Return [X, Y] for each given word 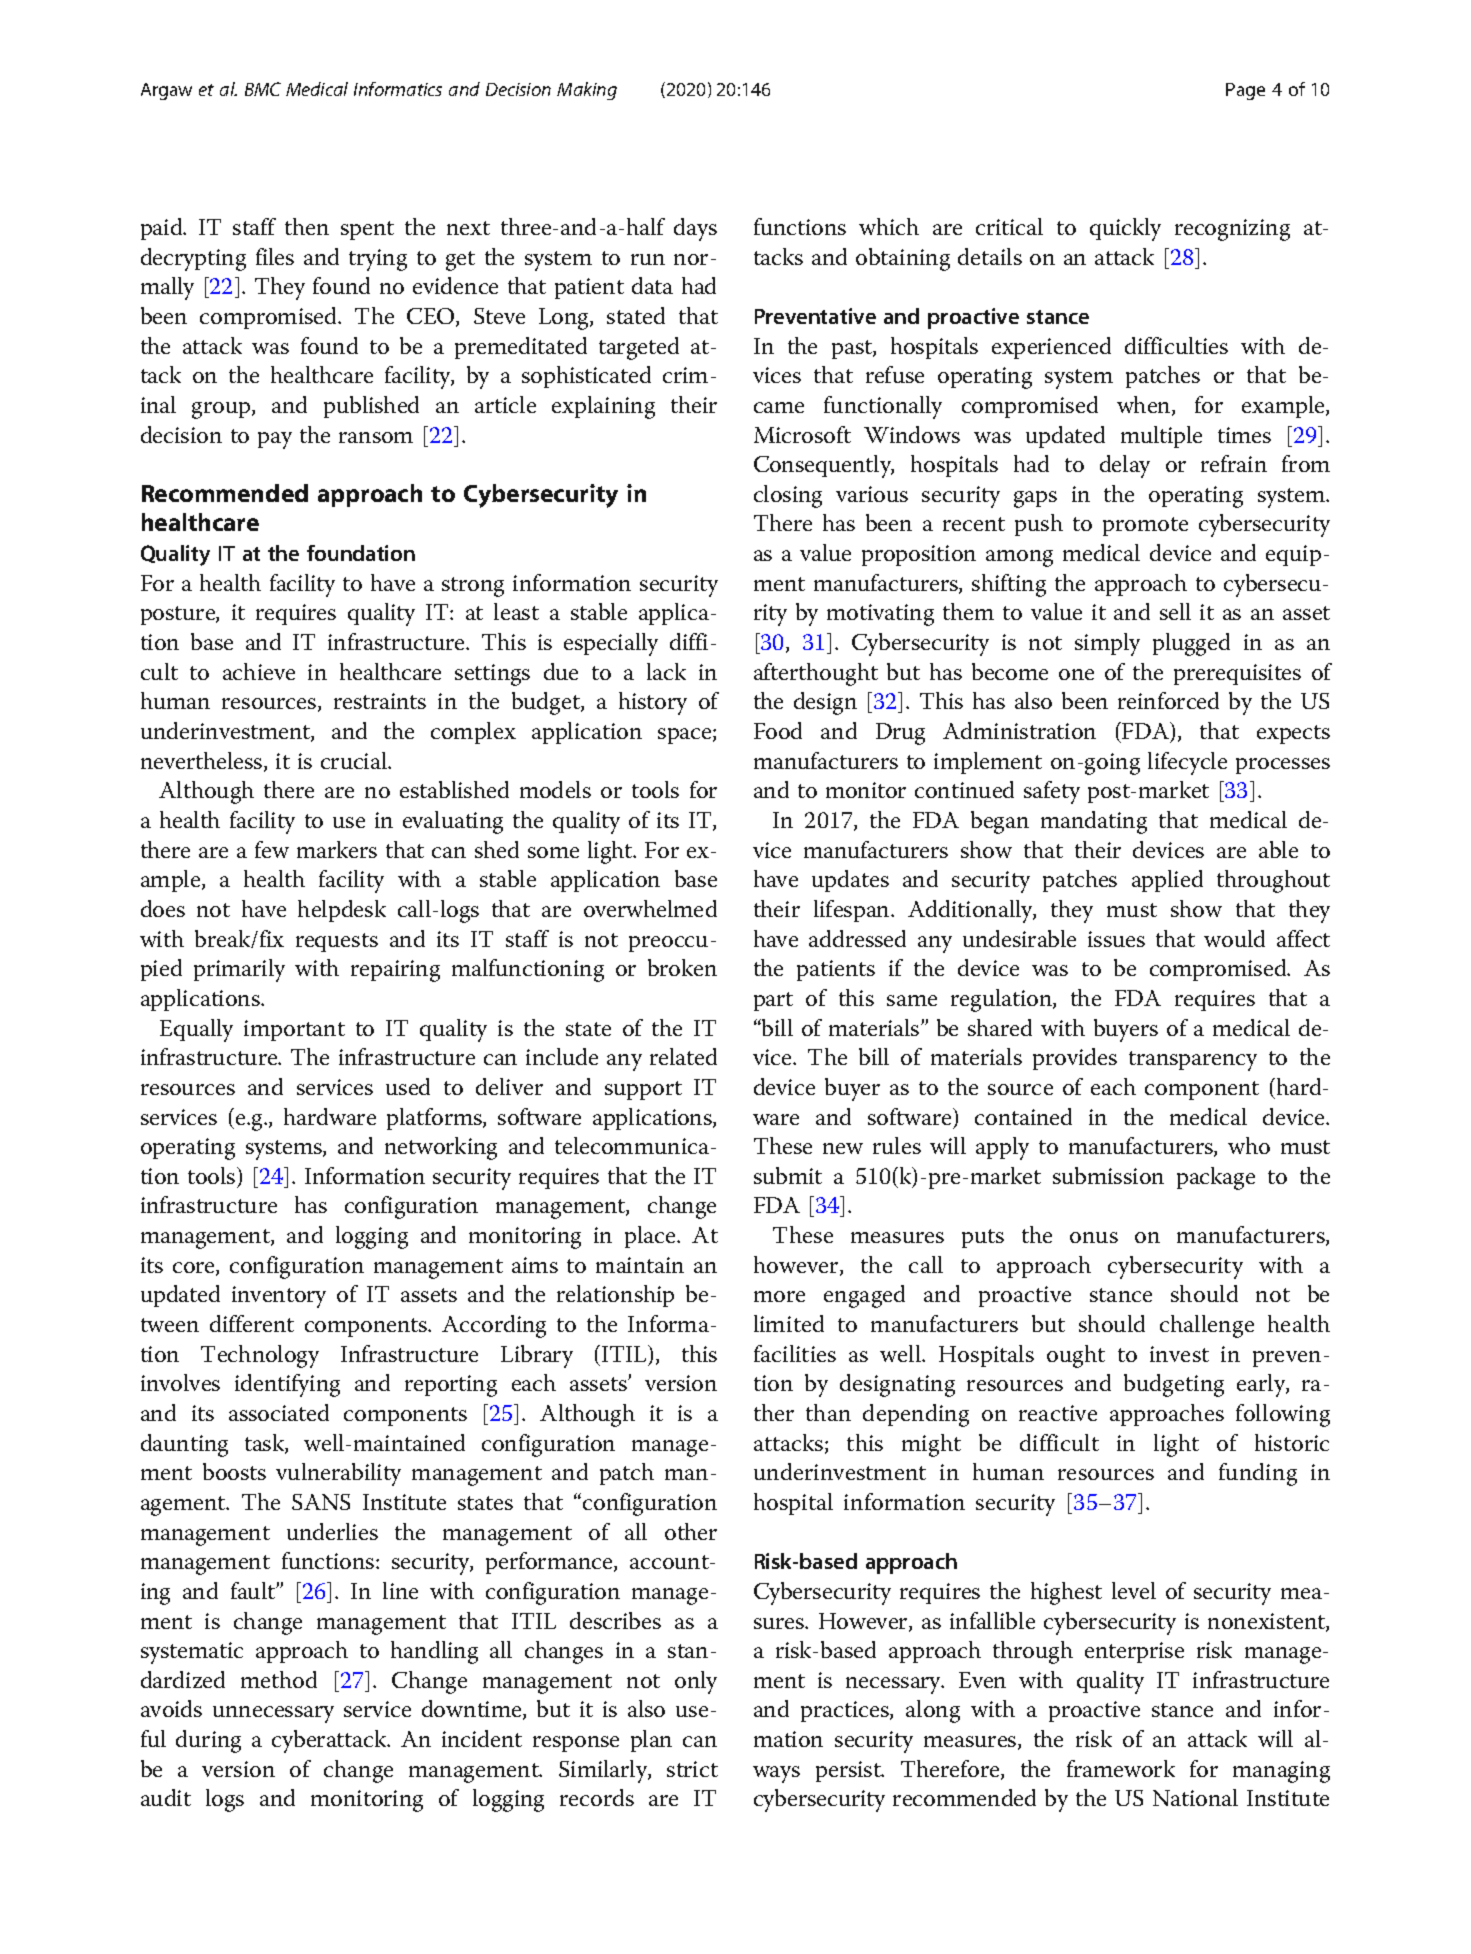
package [1216, 1178]
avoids [171, 1708]
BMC [263, 89]
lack [666, 671]
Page [1245, 91]
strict [692, 1769]
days [695, 229]
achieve [259, 671]
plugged [1191, 644]
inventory [279, 1297]
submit [788, 1175]
